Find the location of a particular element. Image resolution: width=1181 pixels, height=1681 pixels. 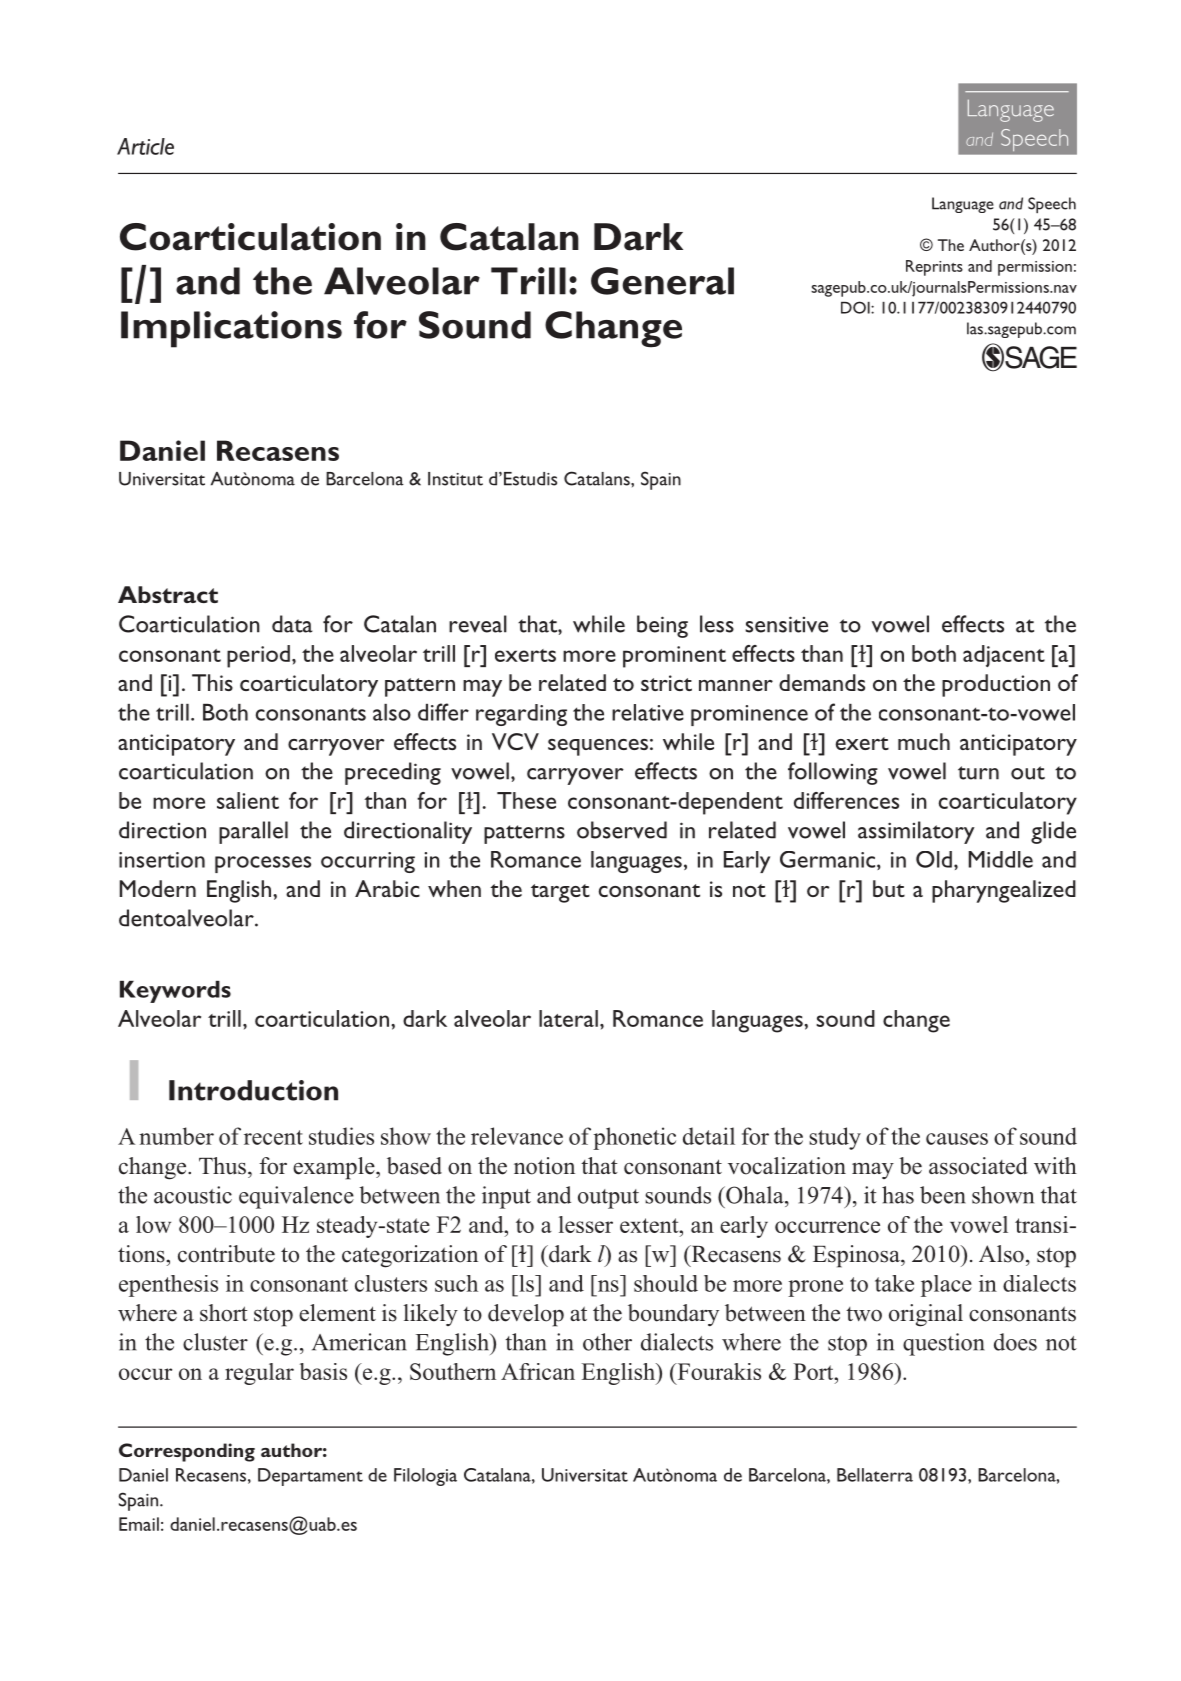

Corresponding is located at coordinates (187, 1452).
